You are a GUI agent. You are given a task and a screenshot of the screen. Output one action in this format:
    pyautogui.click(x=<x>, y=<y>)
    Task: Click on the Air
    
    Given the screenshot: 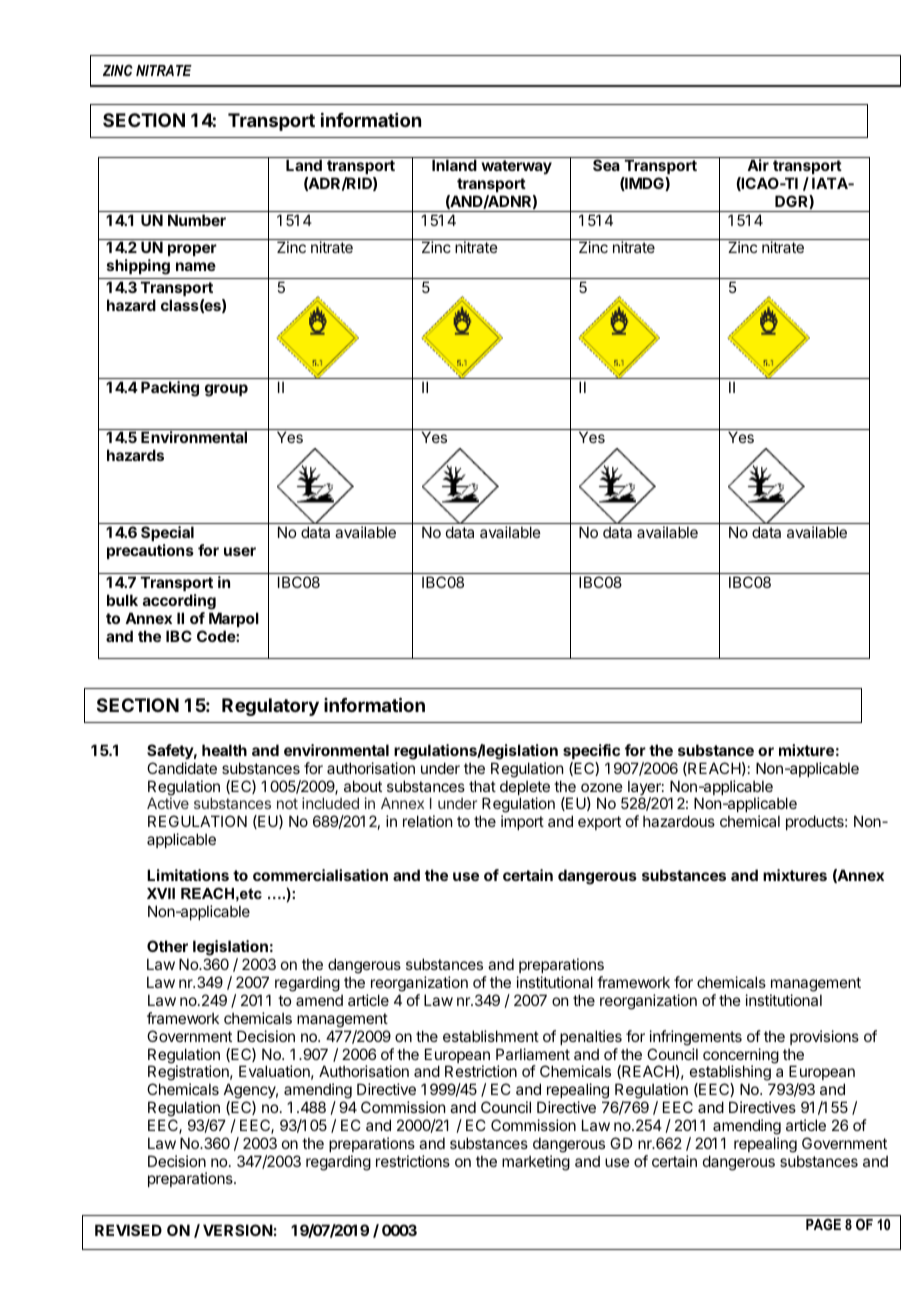 What is the action you would take?
    pyautogui.click(x=758, y=165)
